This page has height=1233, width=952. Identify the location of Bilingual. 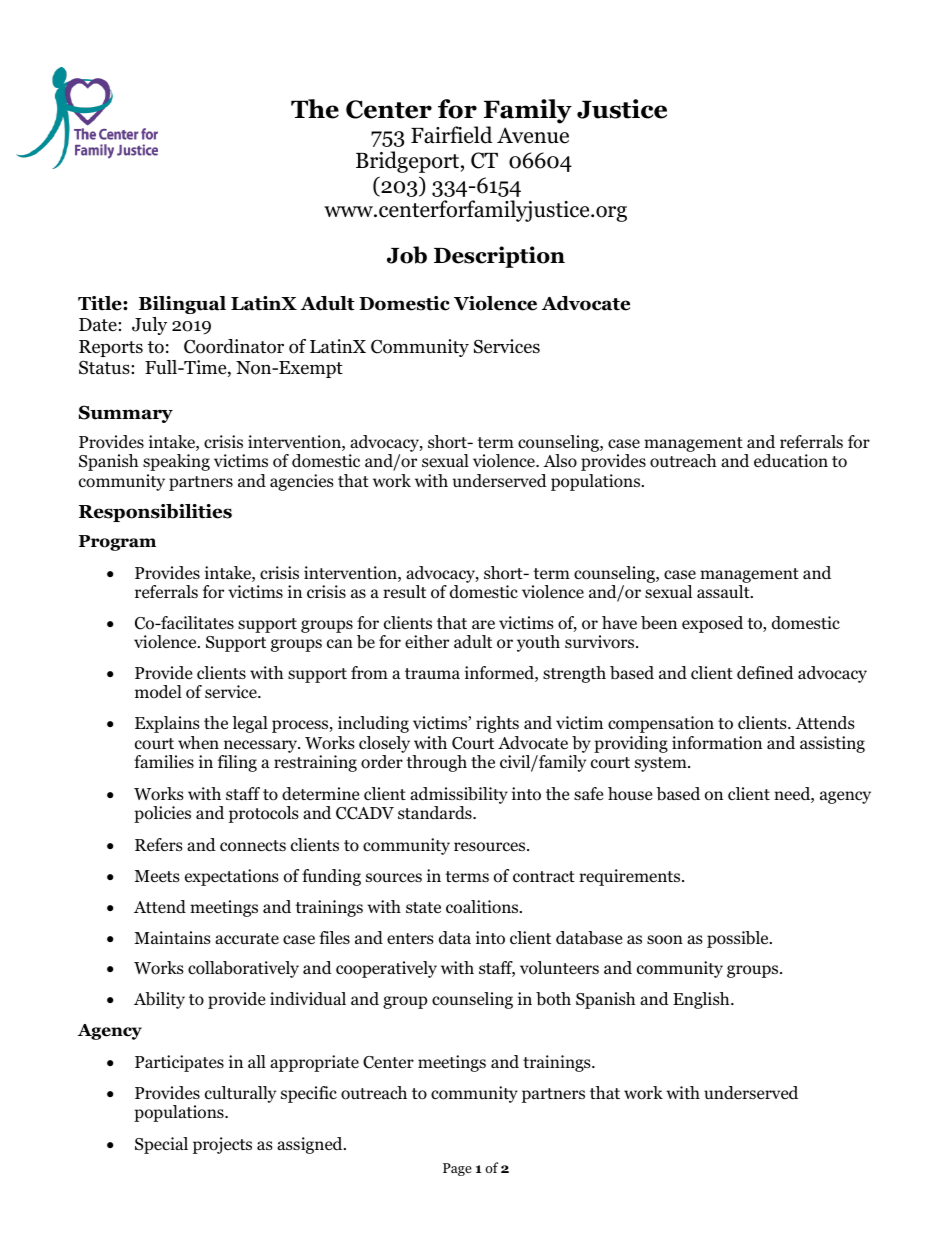
(182, 305).
